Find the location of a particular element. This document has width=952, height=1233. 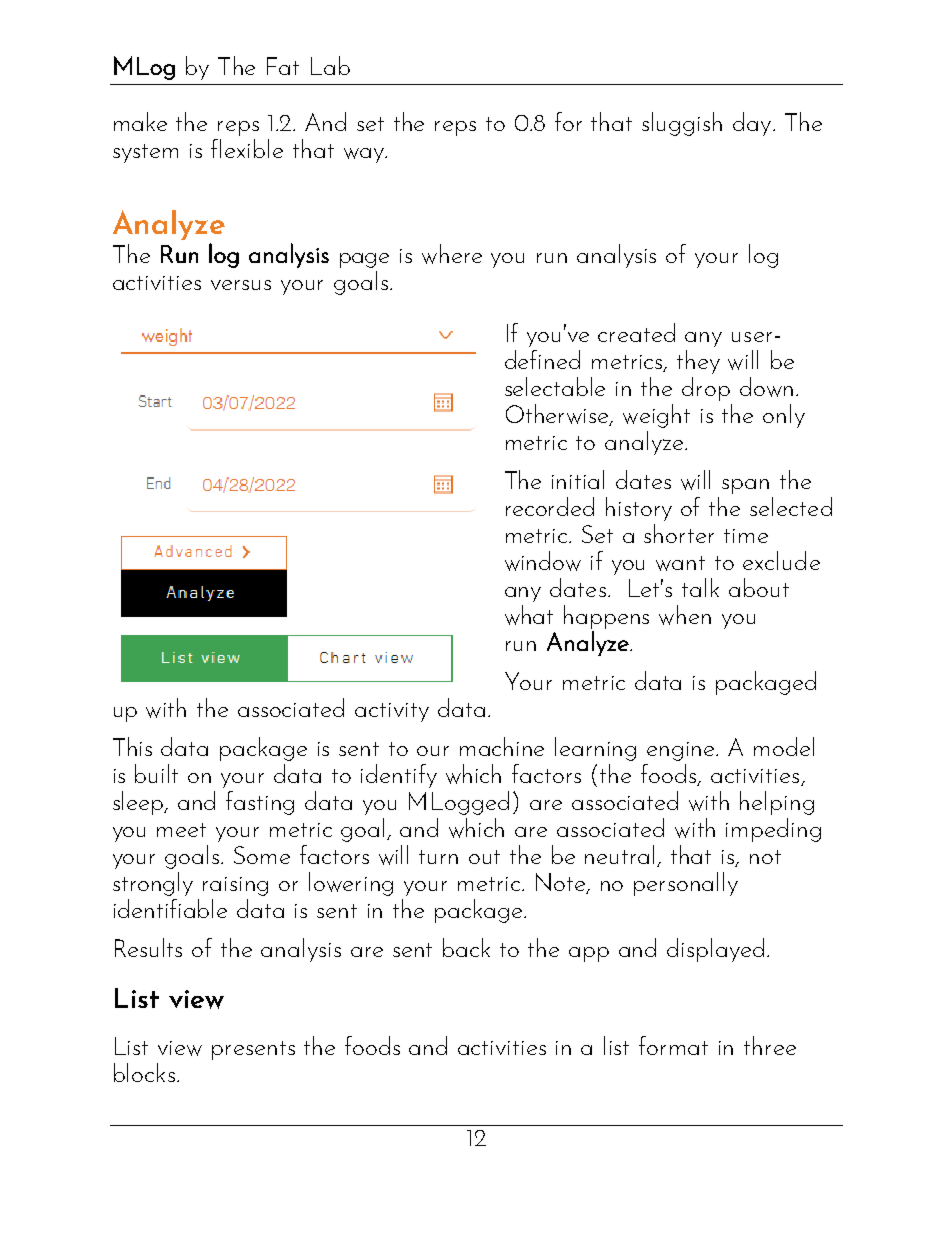

back is located at coordinates (466, 947).
